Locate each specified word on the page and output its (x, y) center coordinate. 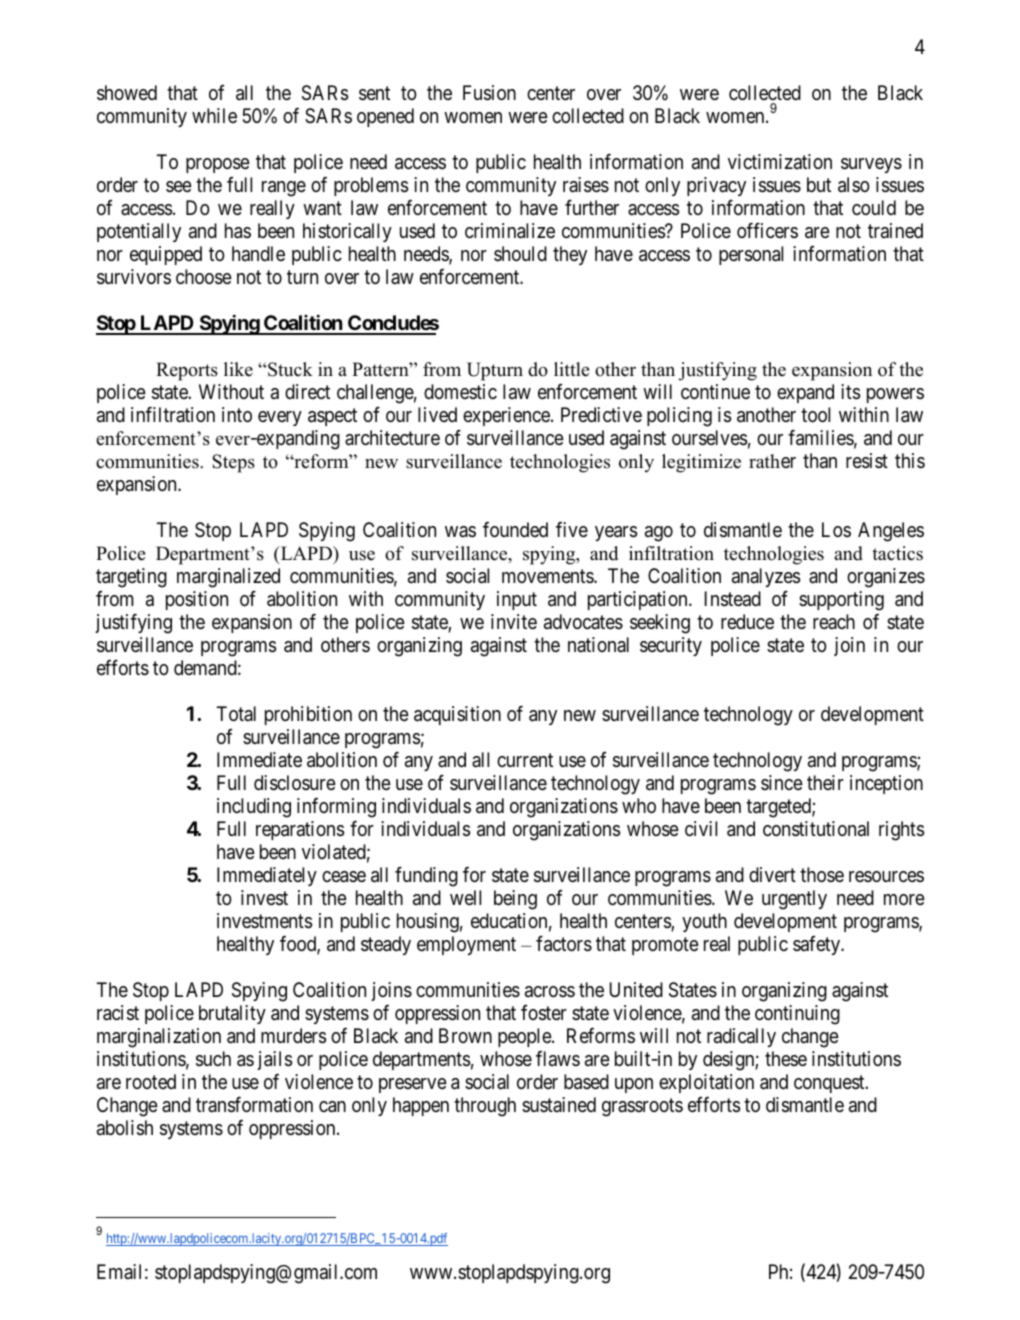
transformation (254, 1104)
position (197, 600)
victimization (780, 161)
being (515, 900)
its (850, 392)
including (254, 808)
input (517, 600)
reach (834, 621)
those (822, 874)
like (238, 369)
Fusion (489, 93)
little (571, 369)
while (214, 115)
